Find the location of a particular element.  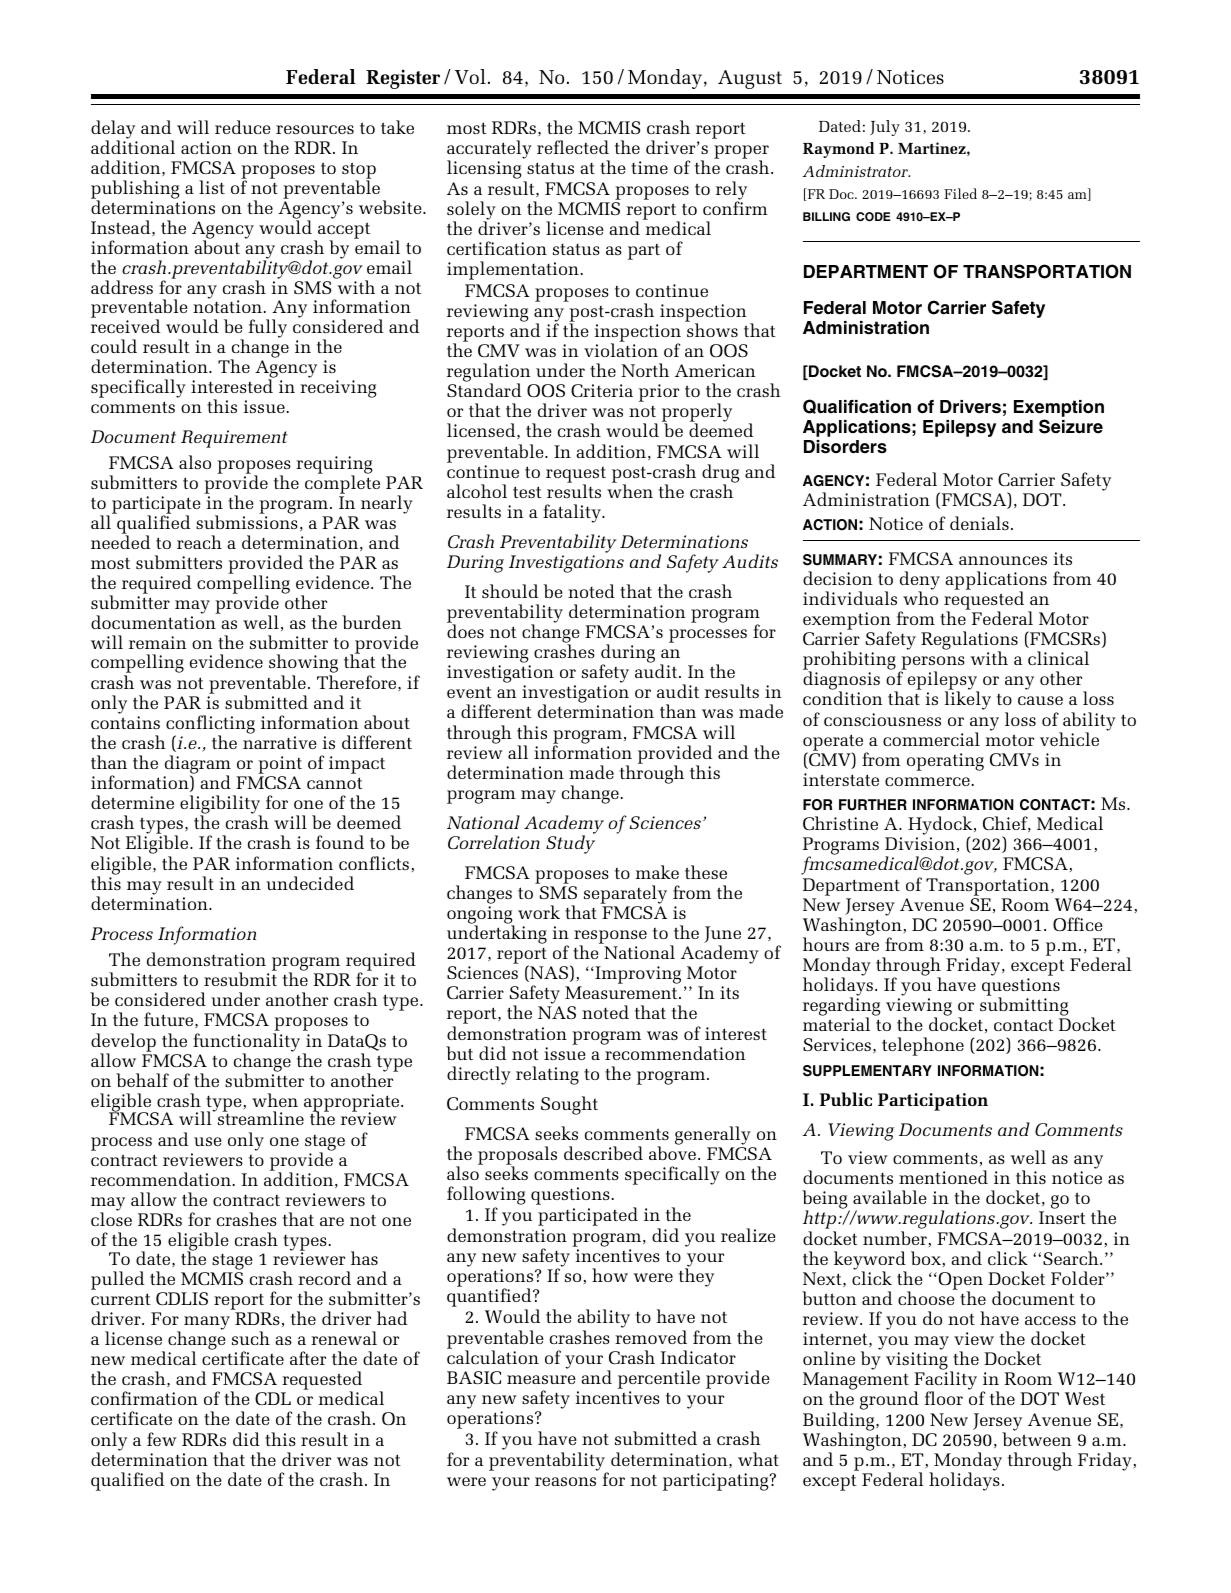

streamline is located at coordinates (261, 1117).
